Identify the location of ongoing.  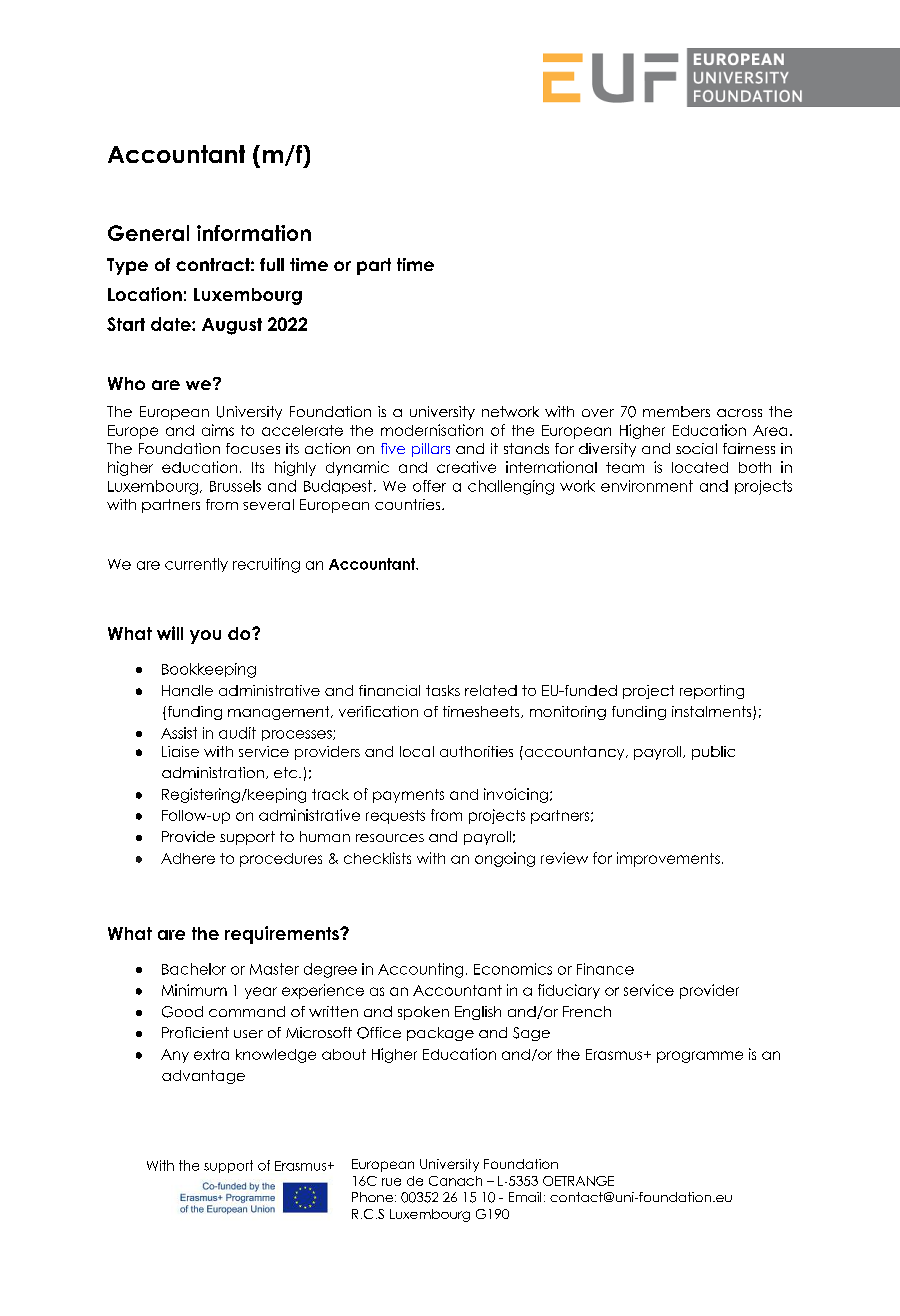
(505, 859).
